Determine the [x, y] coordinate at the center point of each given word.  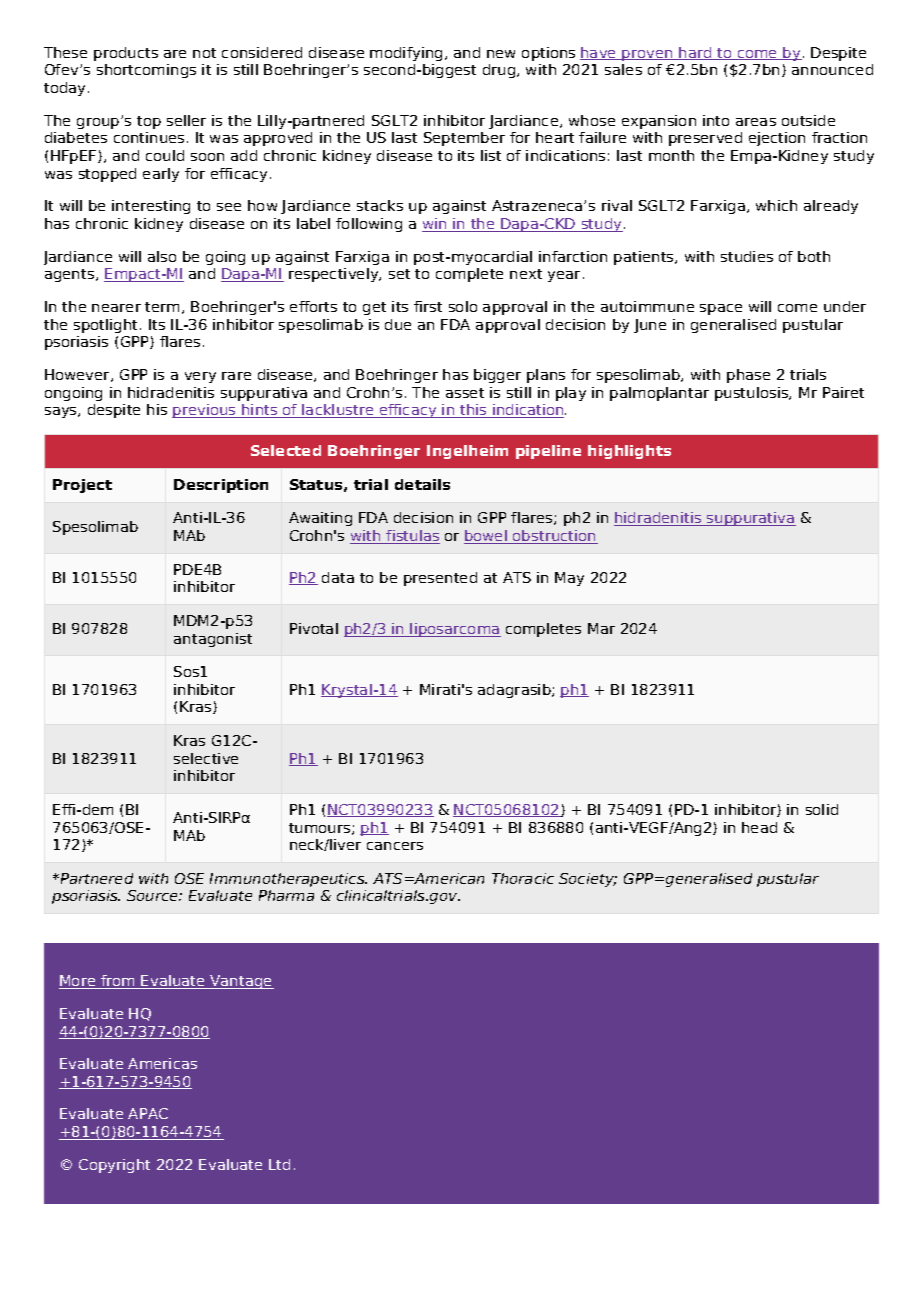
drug [500, 71]
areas [756, 122]
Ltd [279, 1164]
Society [588, 880]
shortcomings [146, 71]
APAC [148, 1113]
